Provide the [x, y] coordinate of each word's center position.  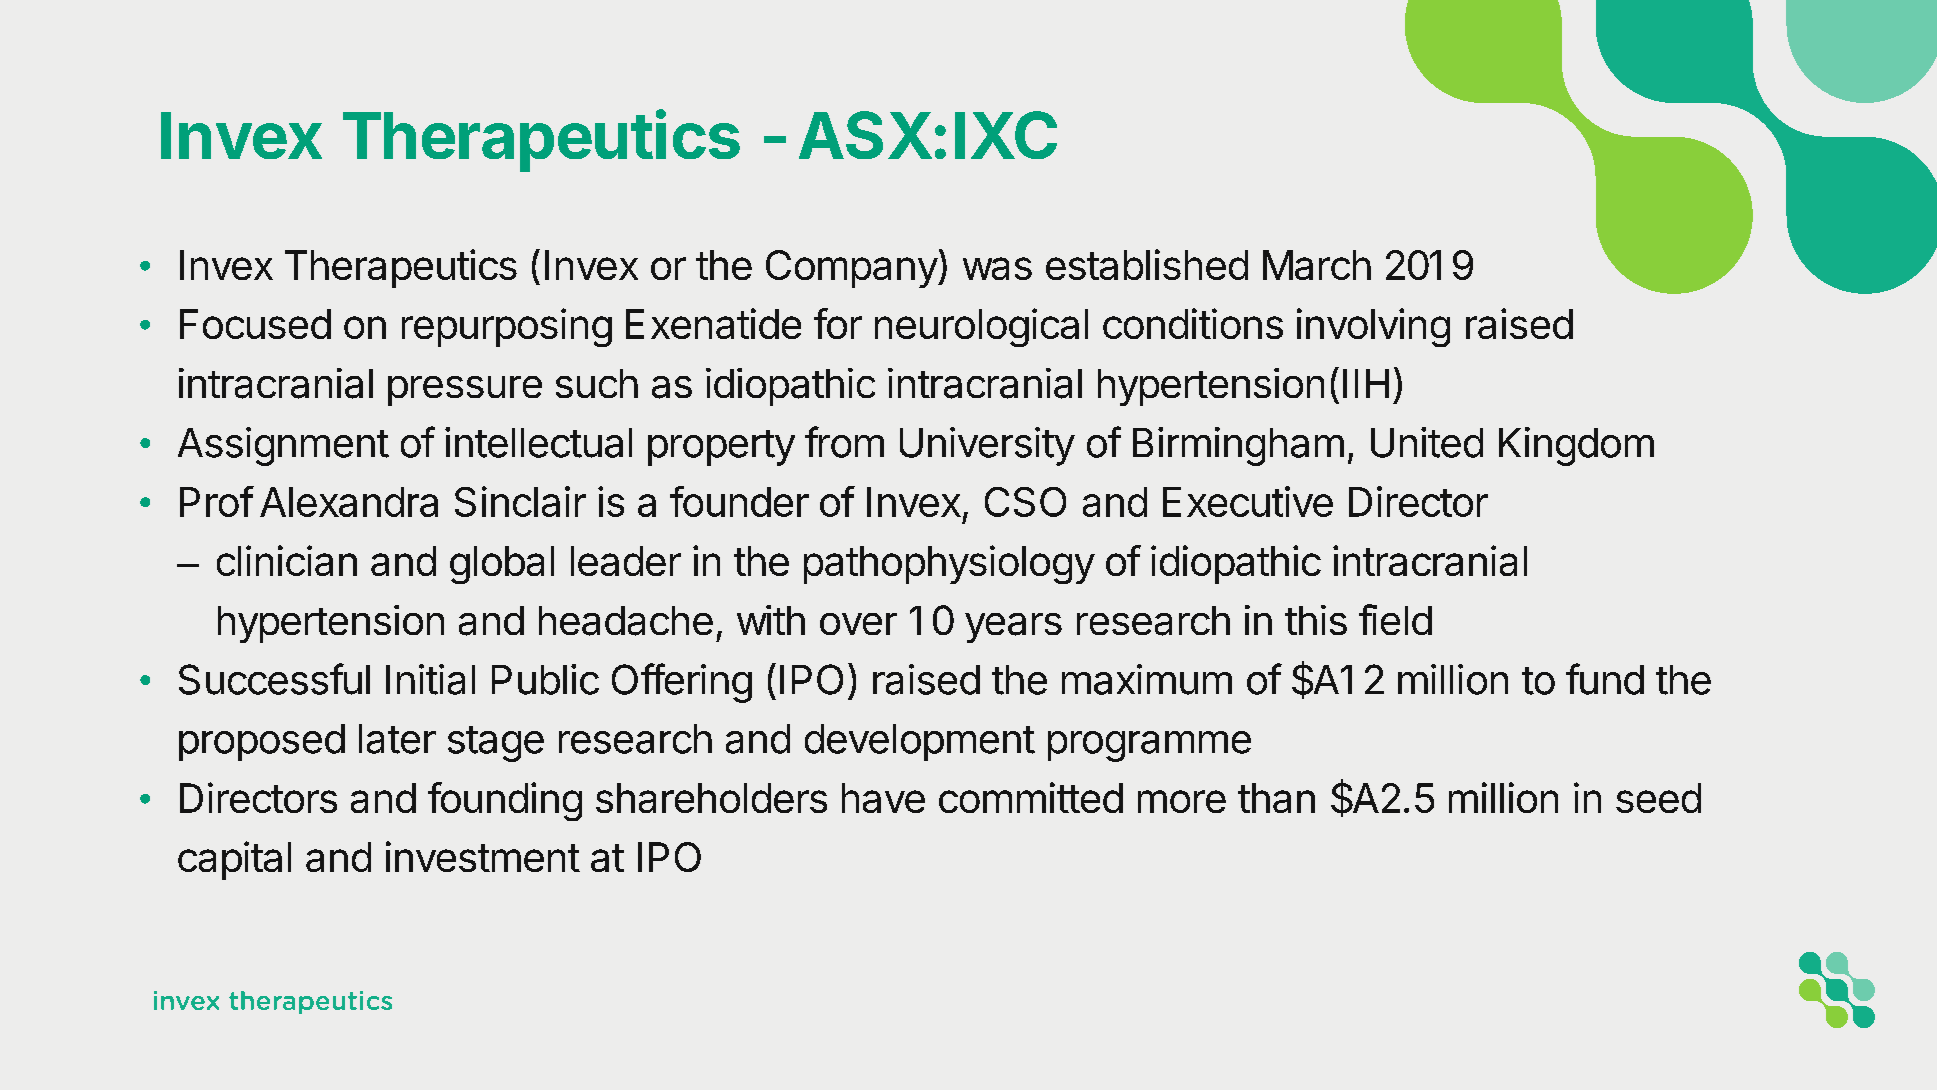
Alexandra [349, 502]
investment [483, 856]
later [397, 739]
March [1317, 265]
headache [626, 621]
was [997, 268]
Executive [1248, 501]
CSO [1025, 502]
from [844, 442]
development [920, 742]
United [1427, 442]
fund [1605, 679]
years [1013, 628]
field [1395, 619]
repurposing [507, 327]
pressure [465, 391]
